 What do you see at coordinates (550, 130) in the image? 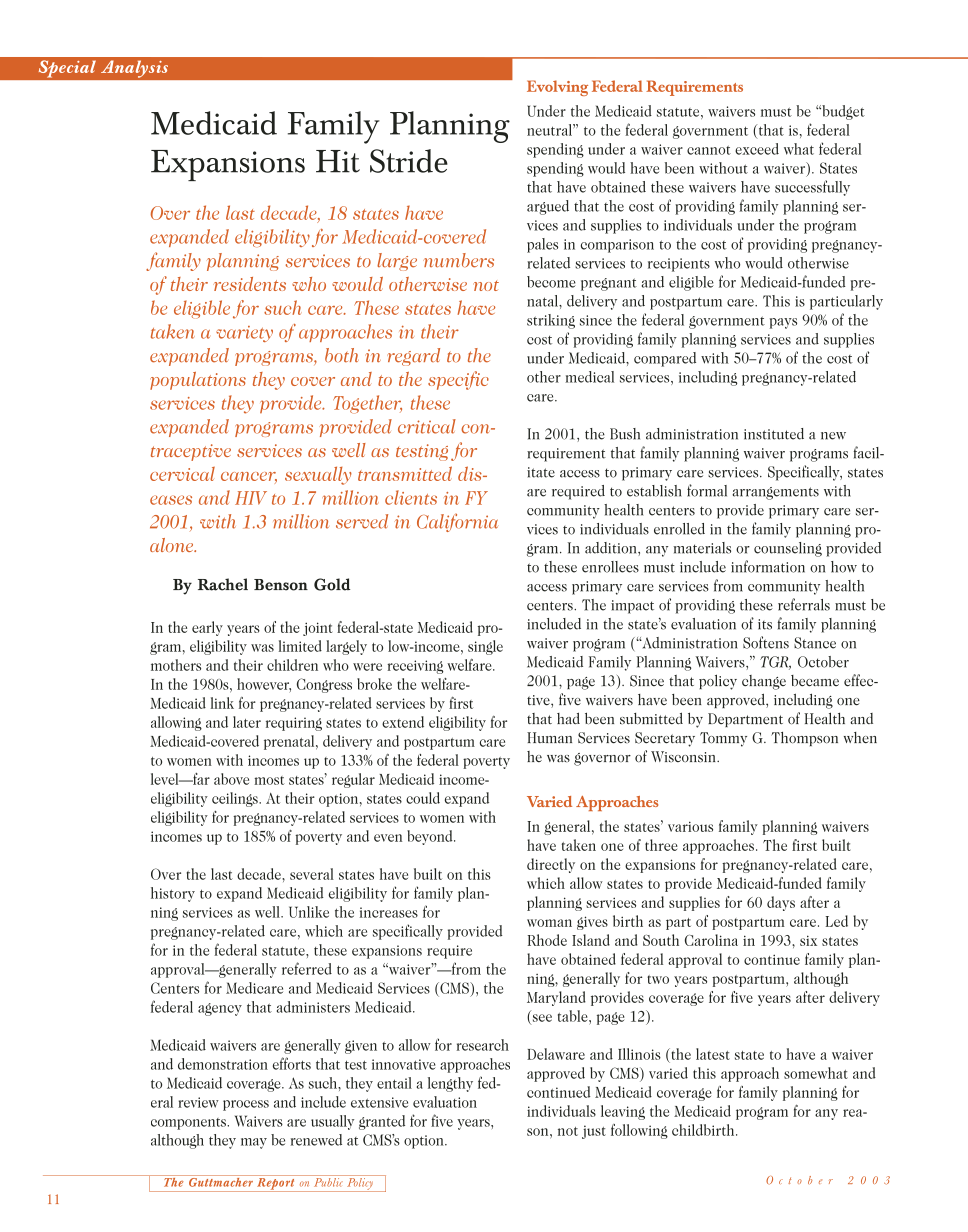
I see `neutral` at bounding box center [550, 130].
